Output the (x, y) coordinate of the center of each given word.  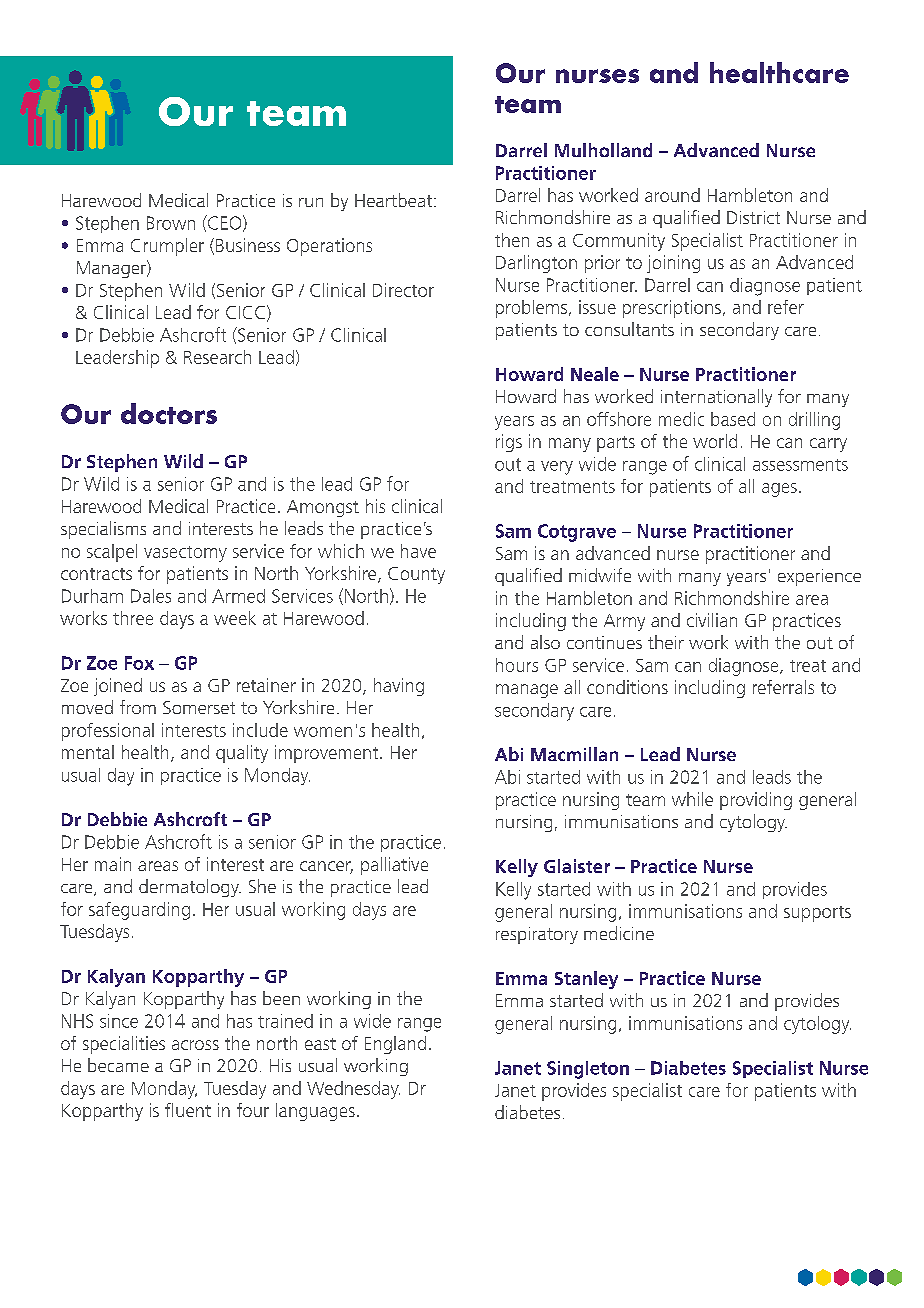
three (133, 618)
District (753, 217)
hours (517, 665)
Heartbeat (395, 200)
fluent (188, 1110)
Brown (171, 223)
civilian (712, 620)
